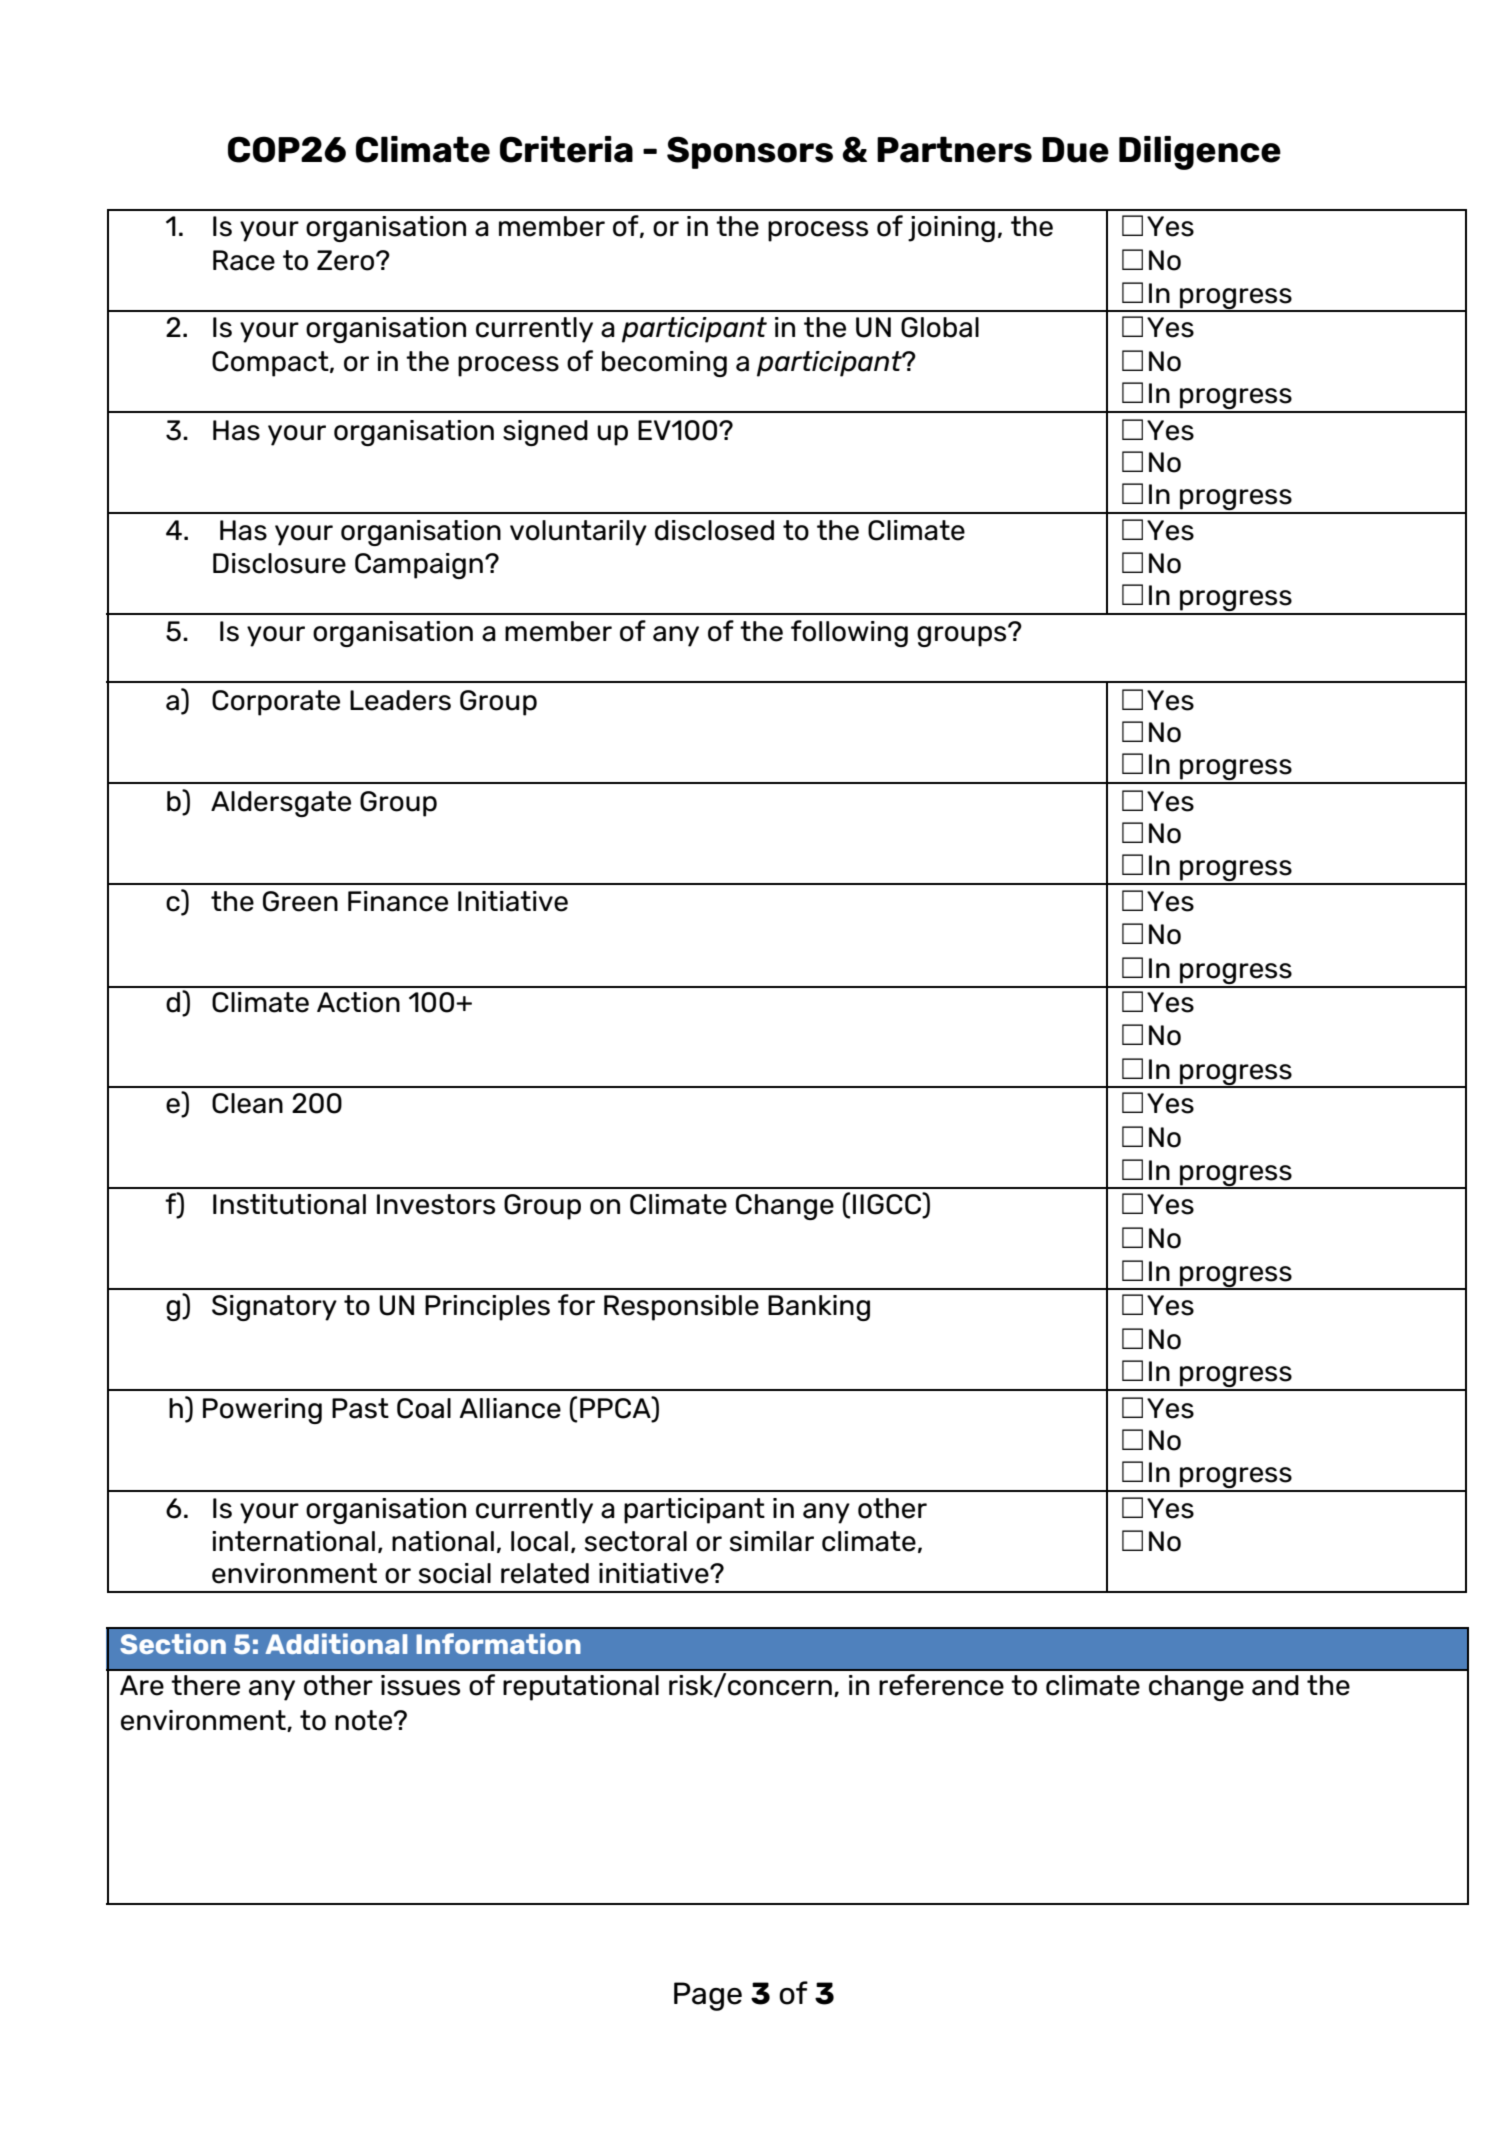  What do you see at coordinates (819, 1308) in the image?
I see `Banking` at bounding box center [819, 1308].
